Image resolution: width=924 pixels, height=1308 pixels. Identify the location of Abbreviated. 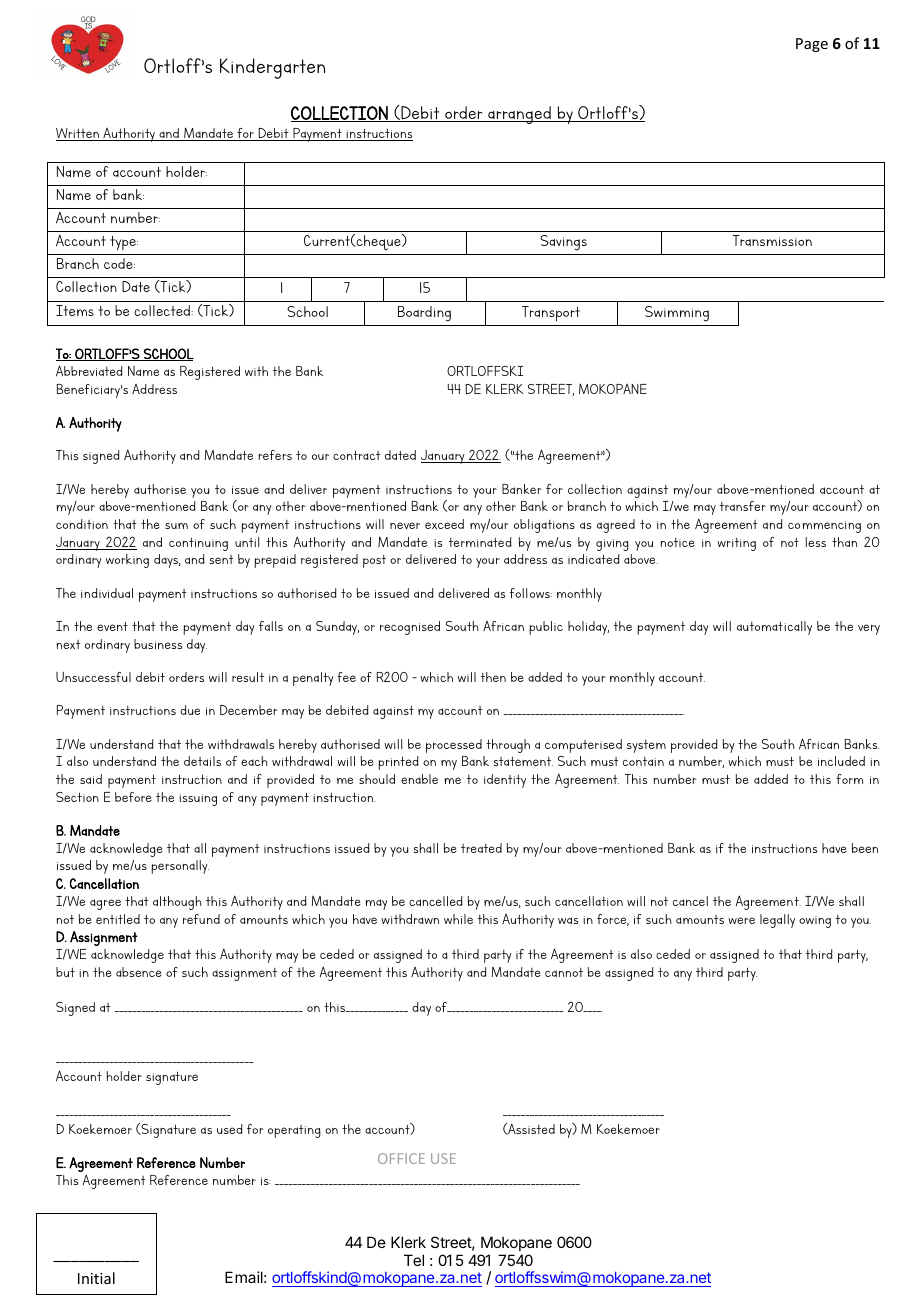
(89, 370).
